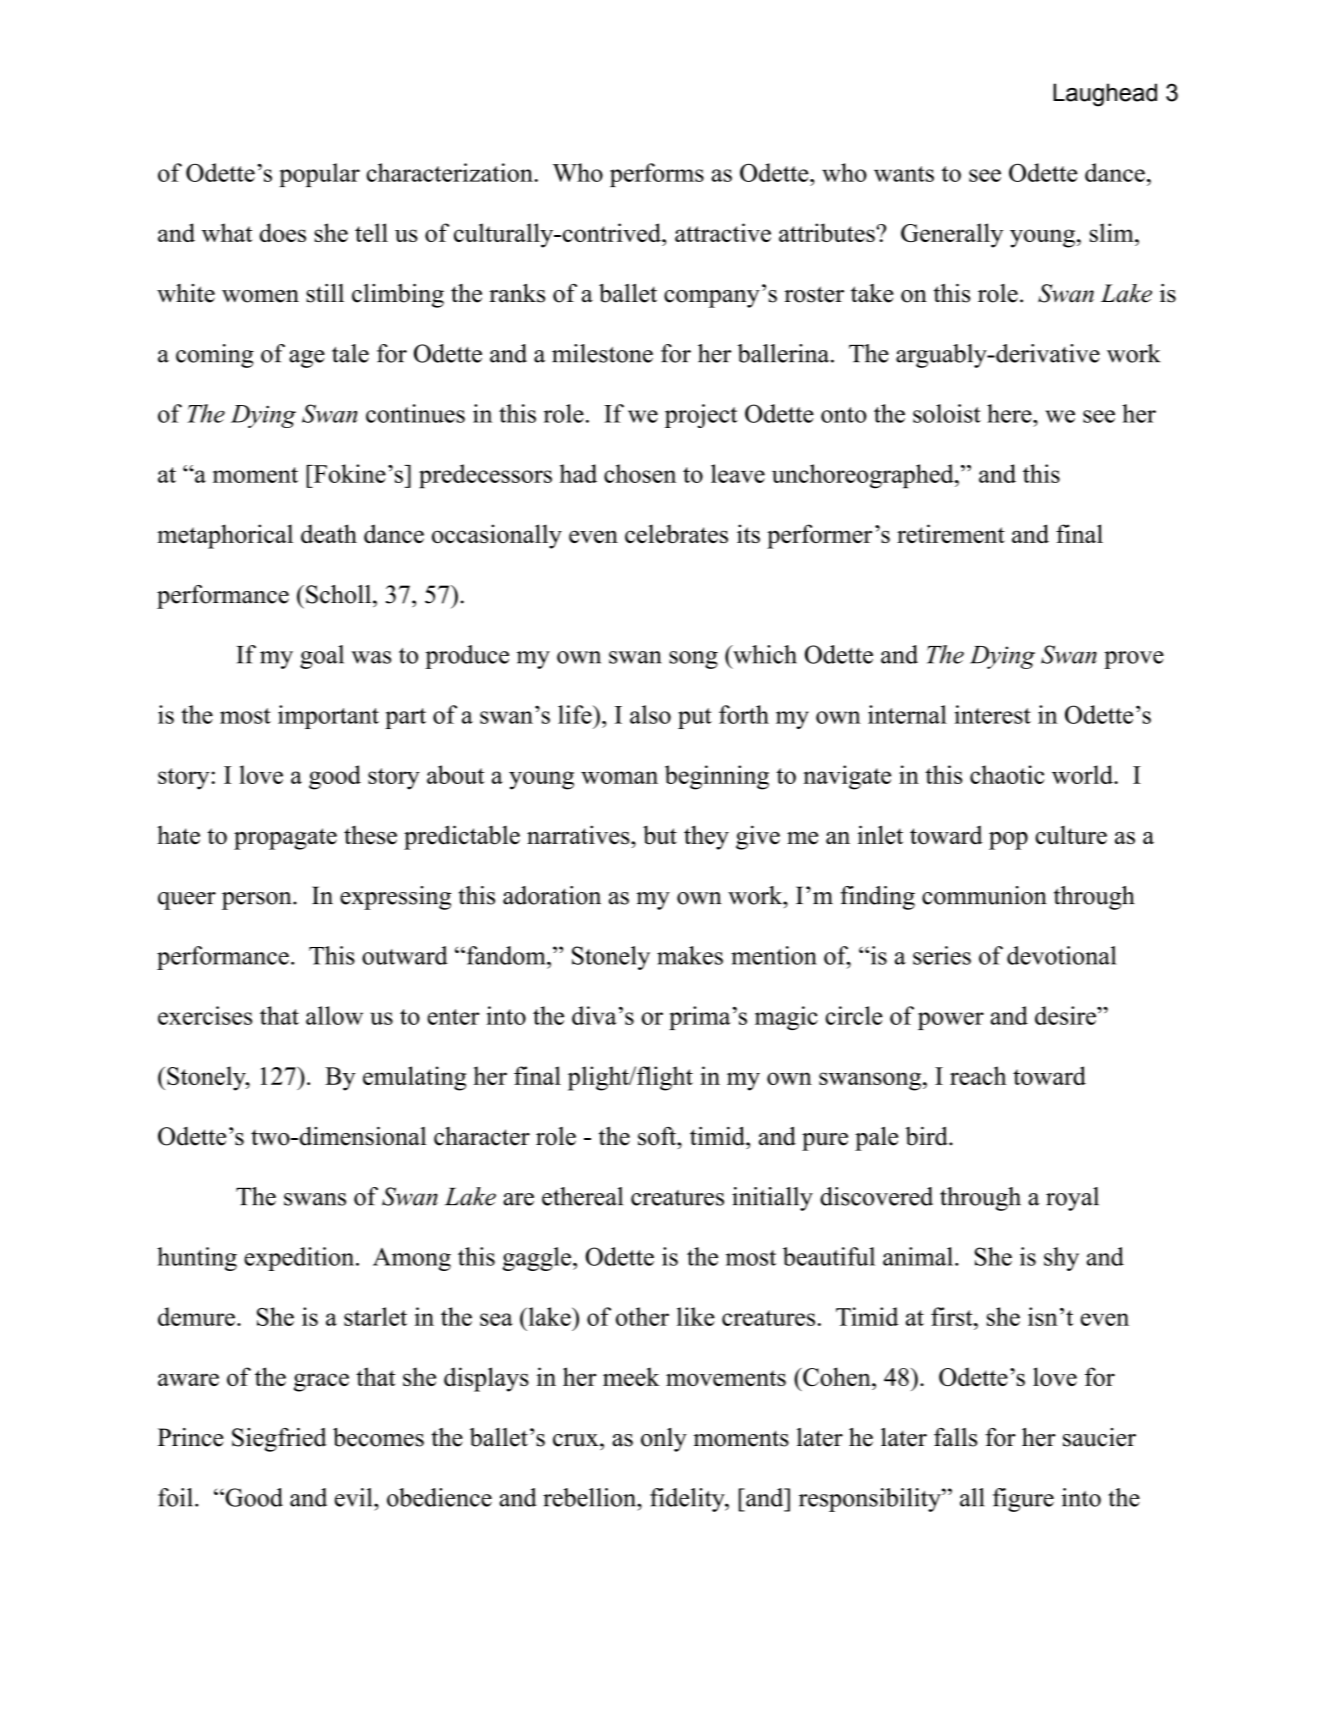 Image resolution: width=1336 pixels, height=1728 pixels. Describe the element at coordinates (285, 839) in the screenshot. I see `propagate` at that location.
